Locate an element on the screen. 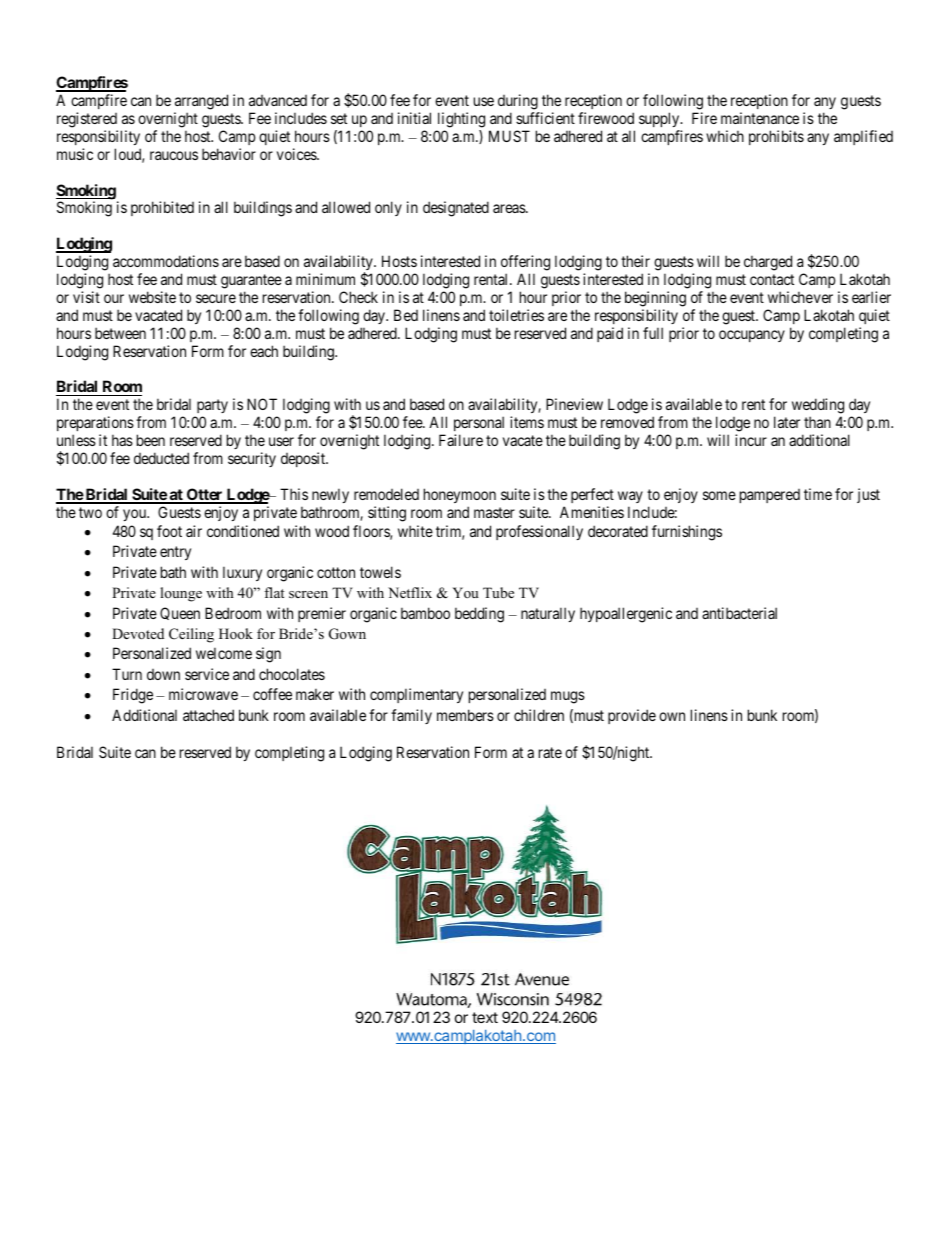 The height and width of the screenshot is (1233, 952). later is located at coordinates (787, 422).
